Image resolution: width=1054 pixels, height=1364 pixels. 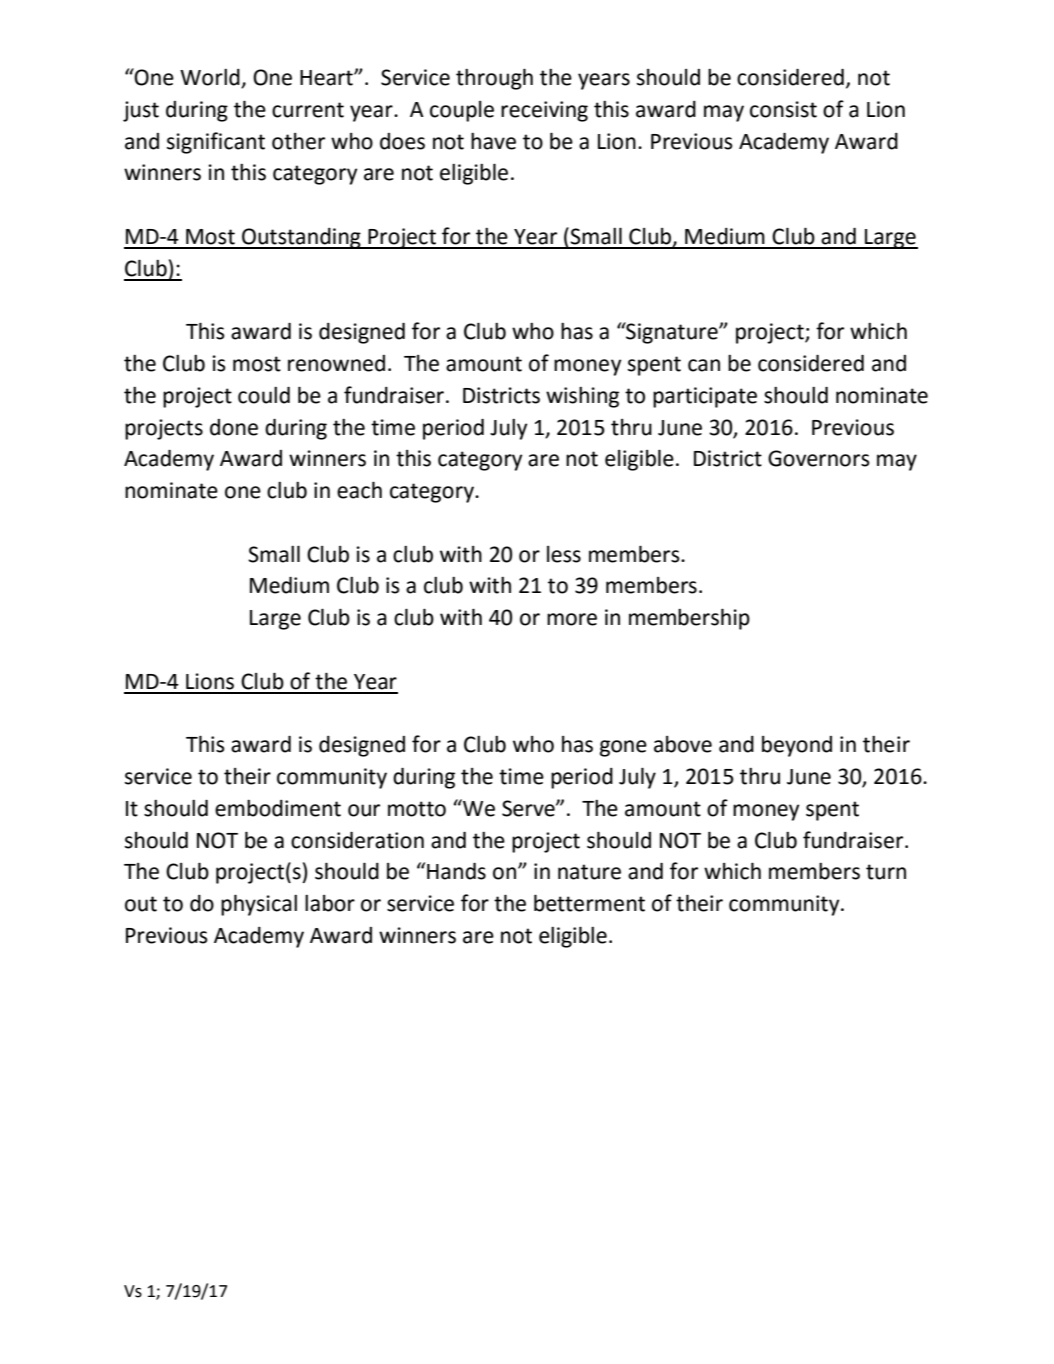 I want to click on physical, so click(x=259, y=905).
